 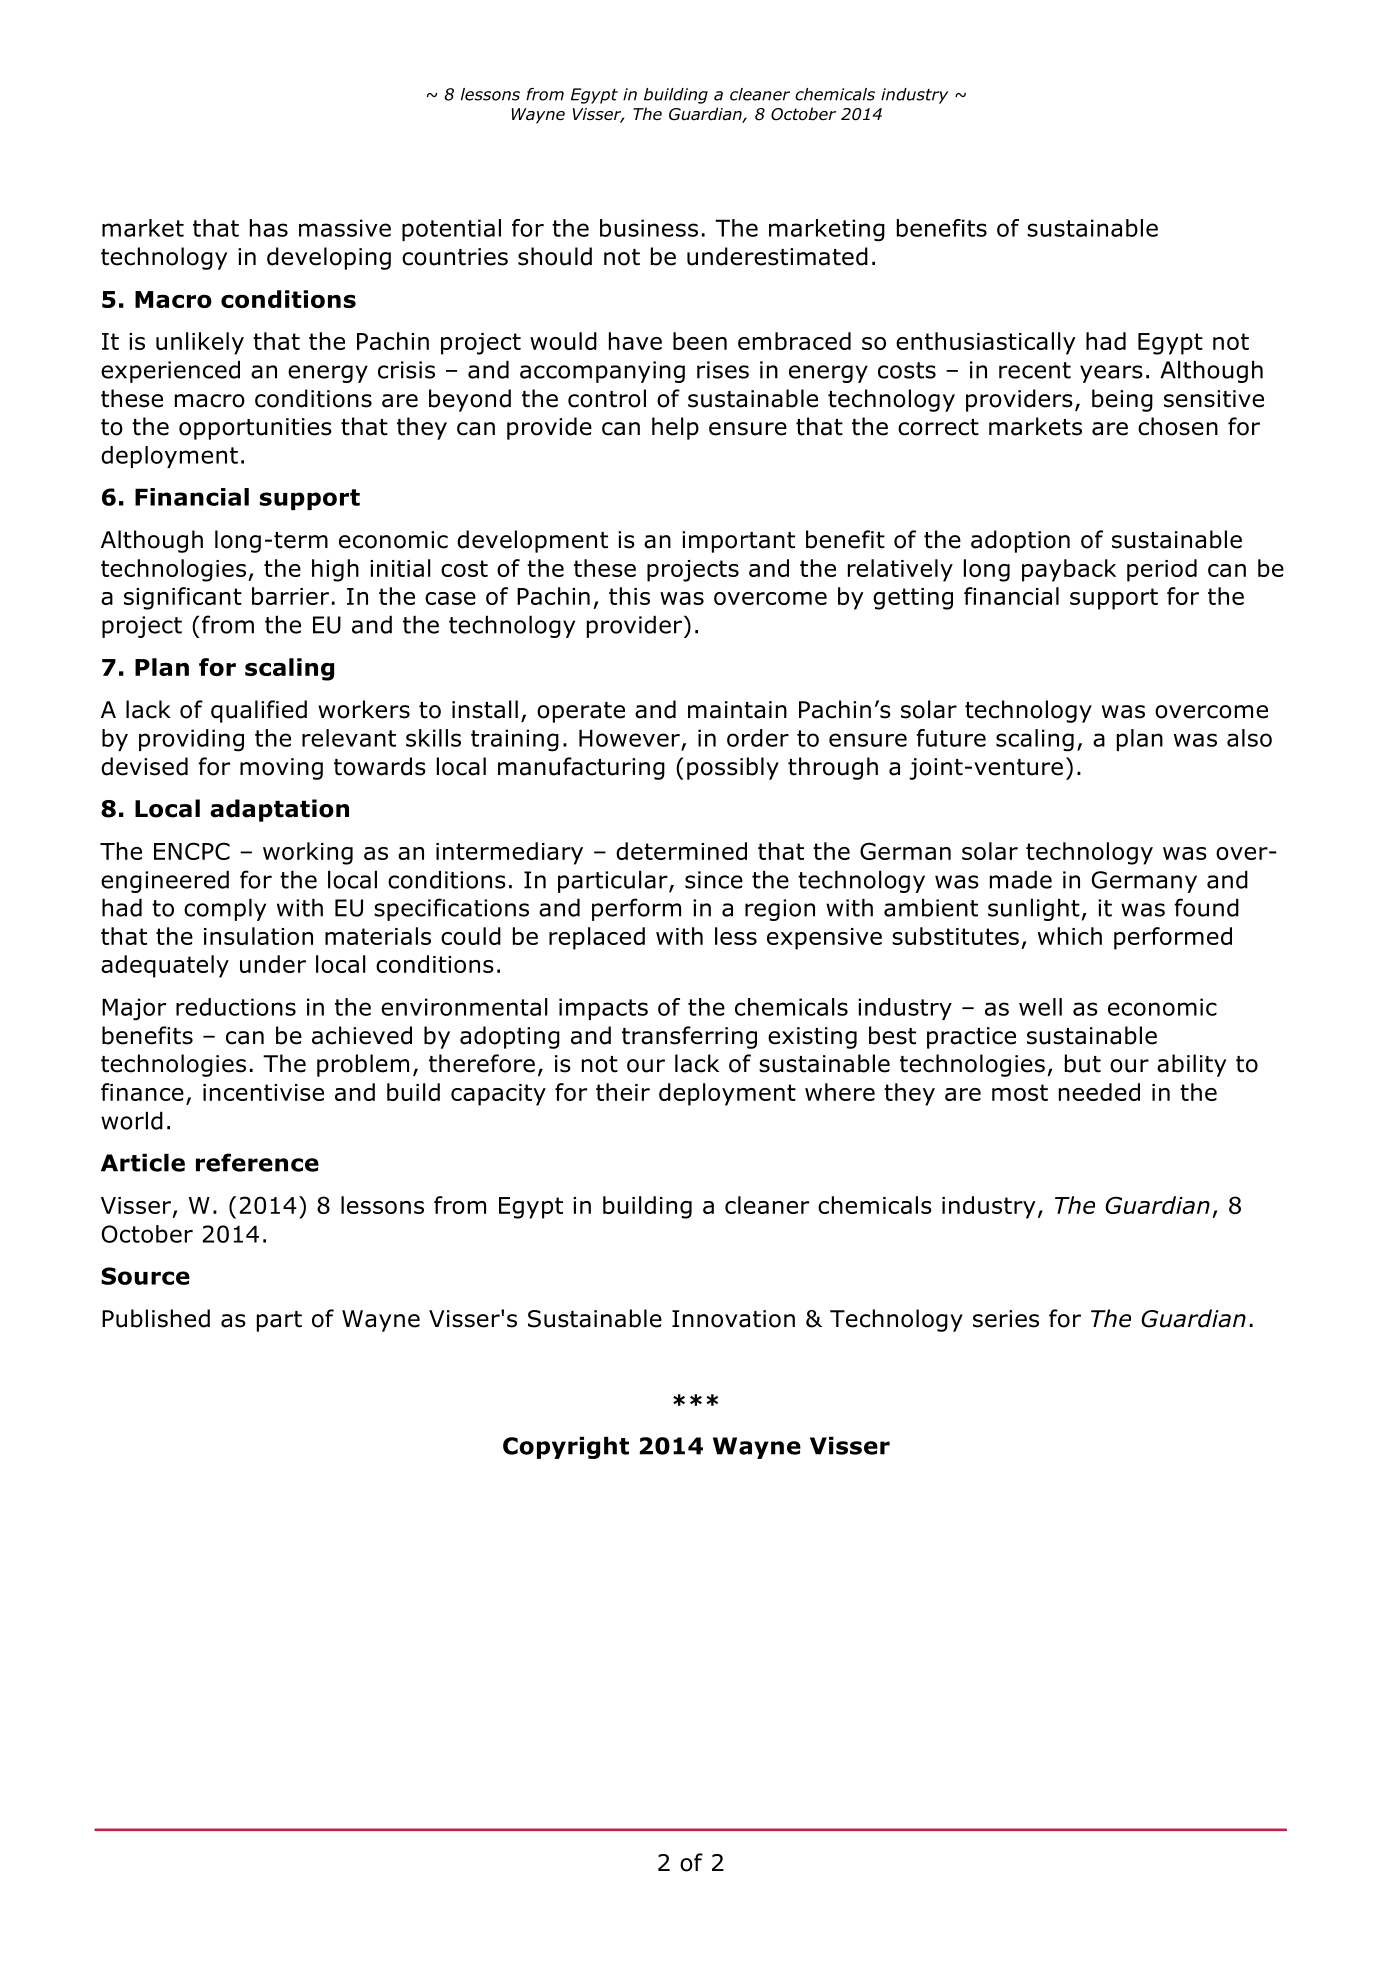 I want to click on business, so click(x=649, y=228).
